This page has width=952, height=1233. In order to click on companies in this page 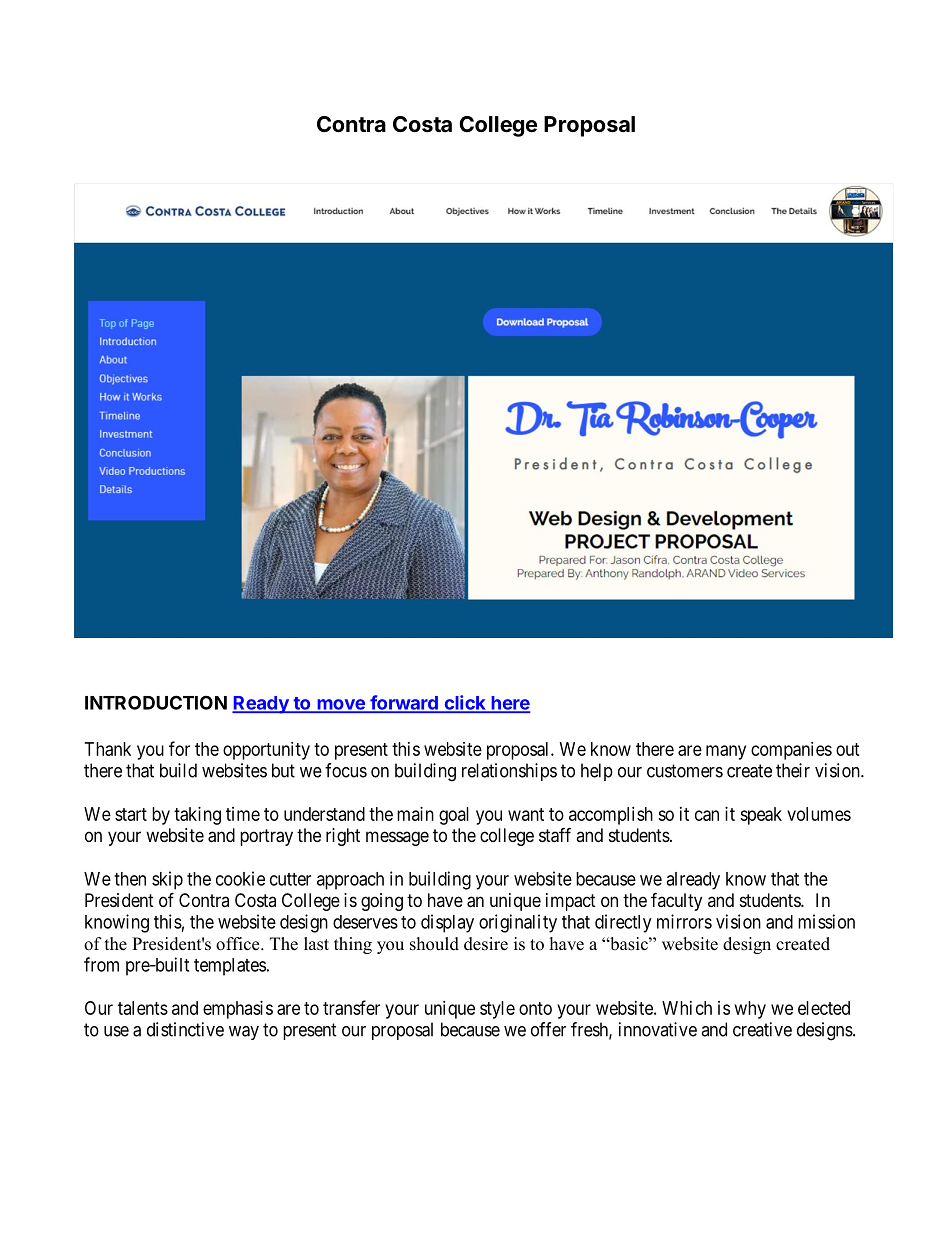, I will do `click(791, 751)`.
